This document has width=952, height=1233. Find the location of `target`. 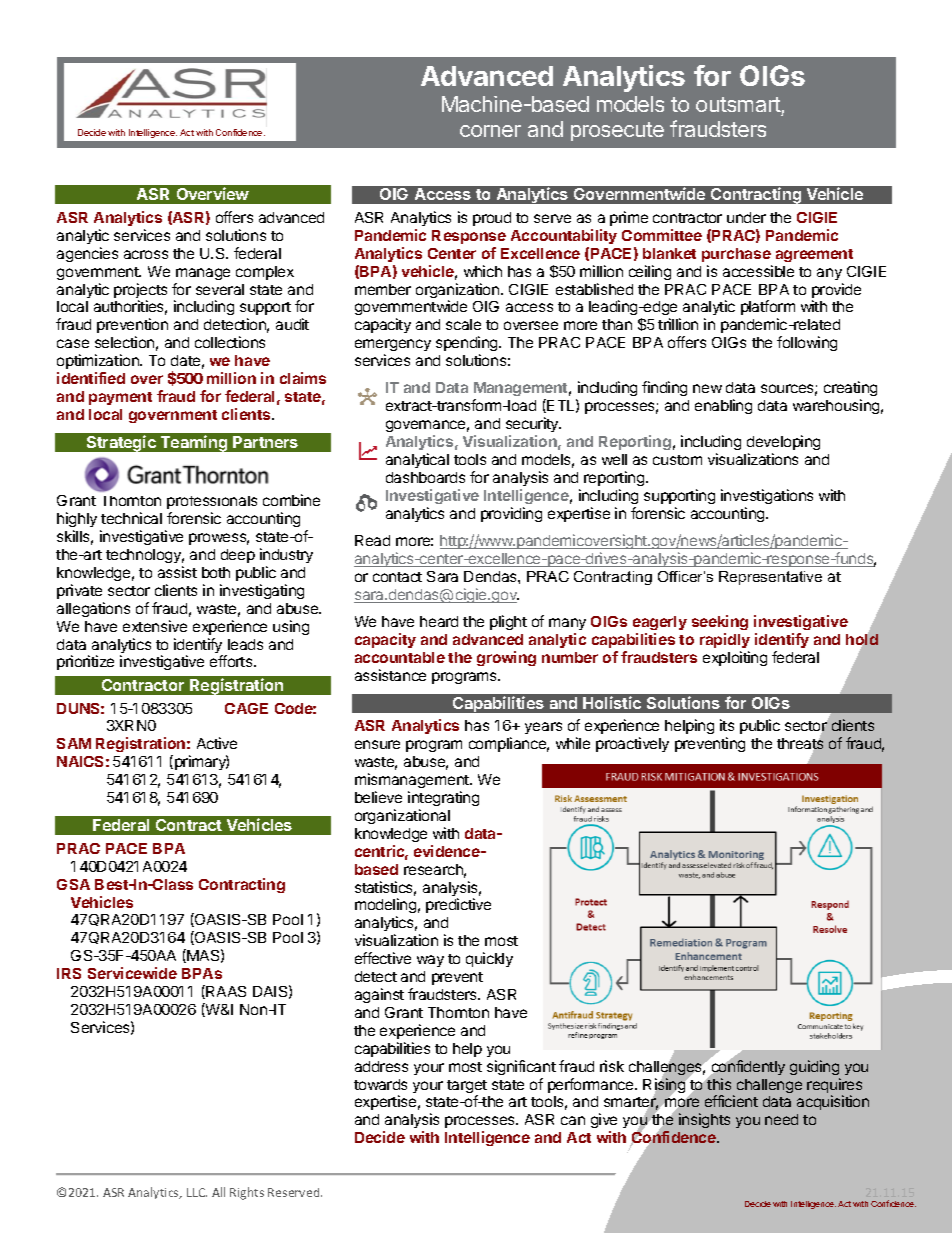

target is located at coordinates (467, 1088).
